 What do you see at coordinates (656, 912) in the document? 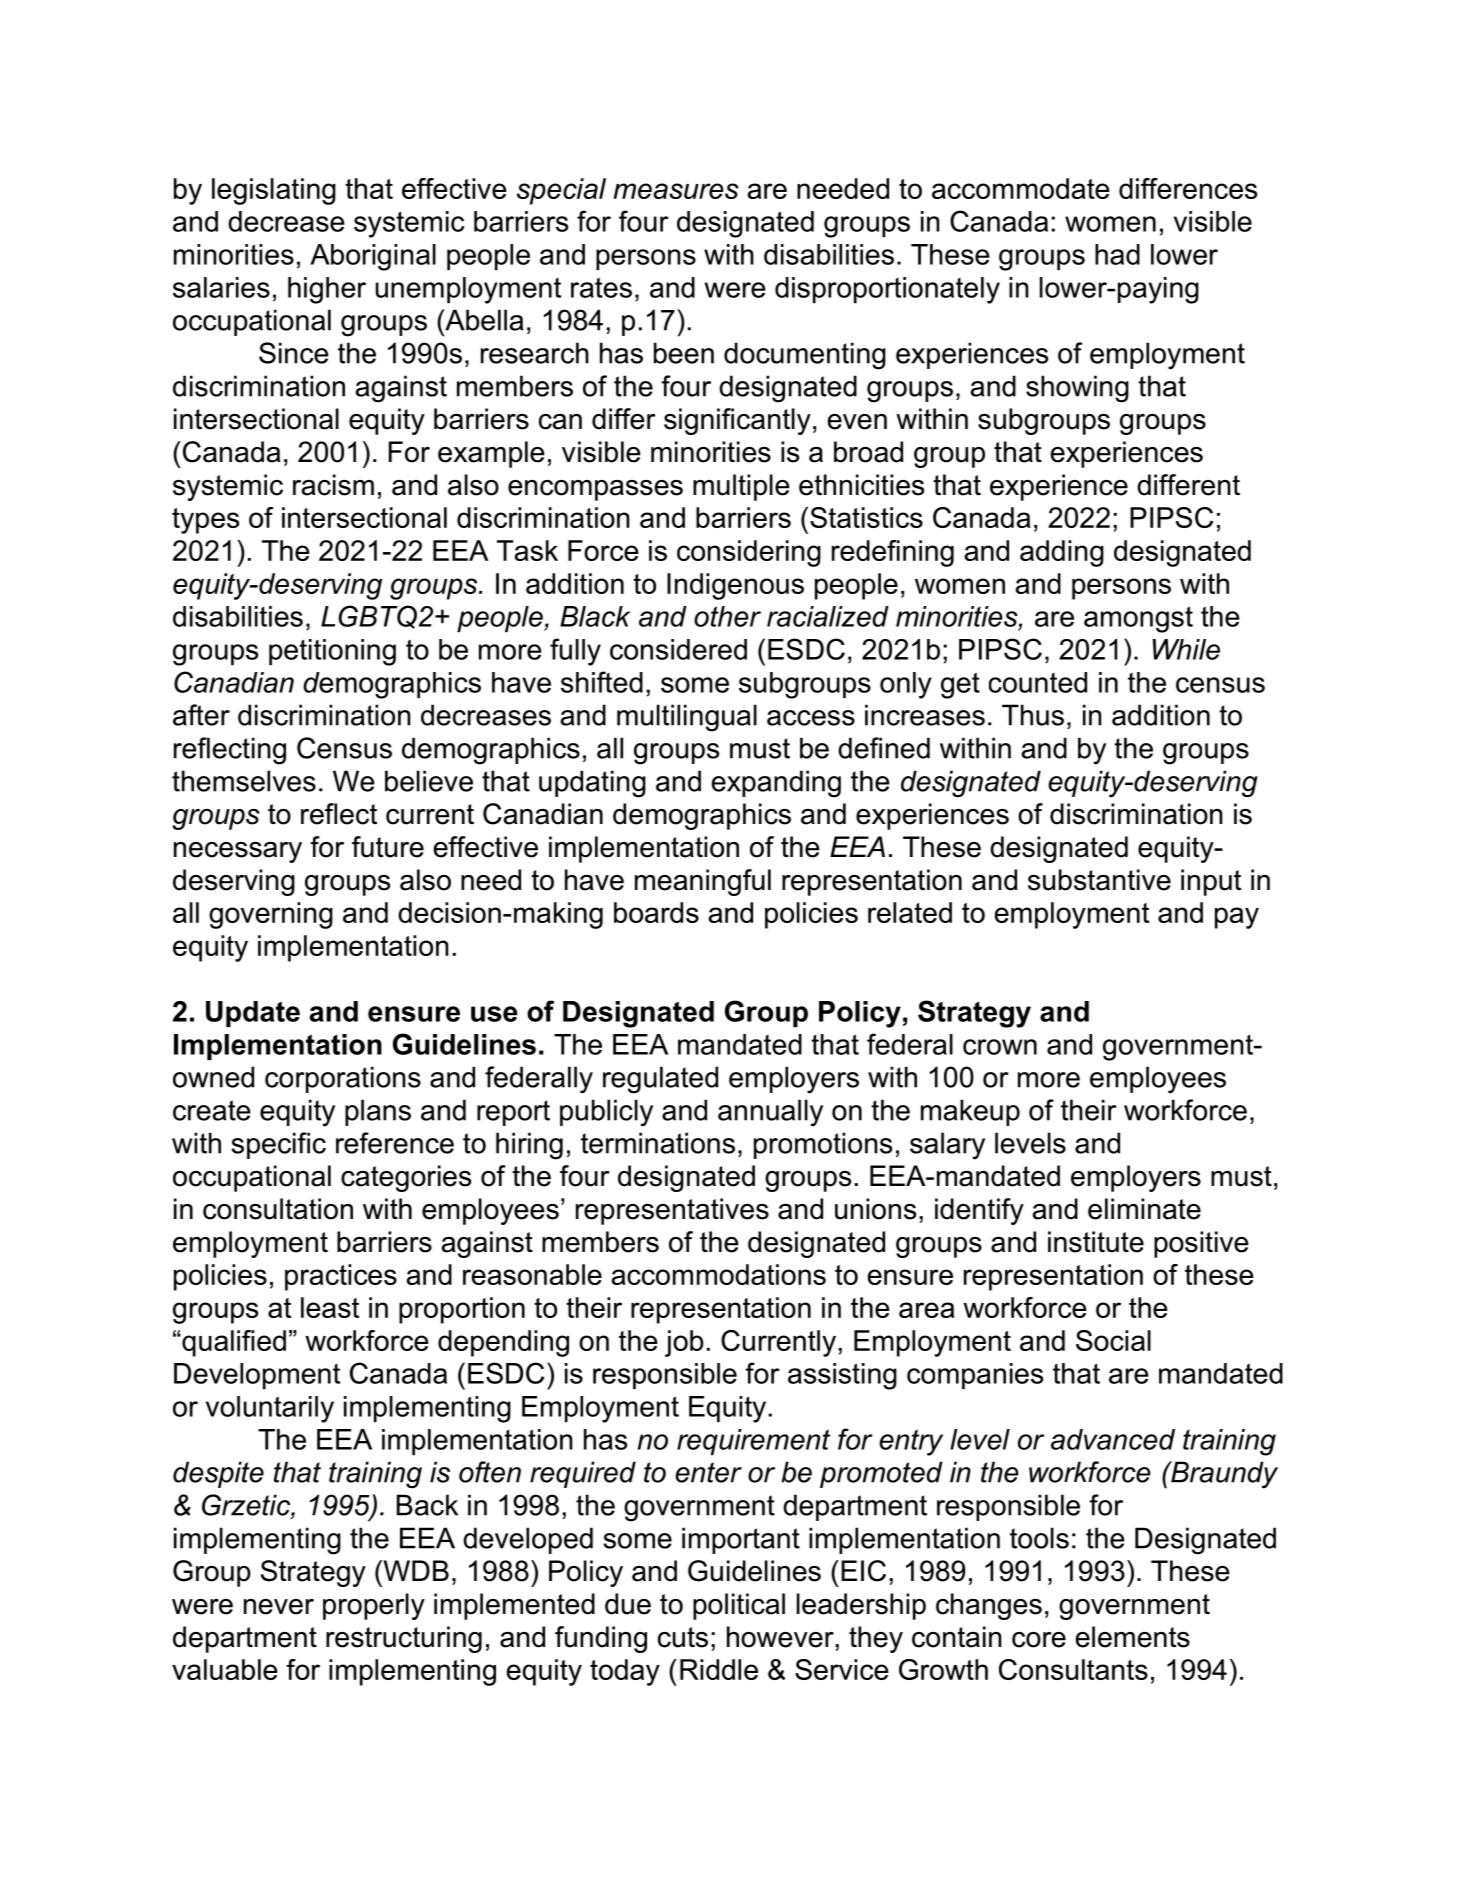
I see `boards` at bounding box center [656, 912].
